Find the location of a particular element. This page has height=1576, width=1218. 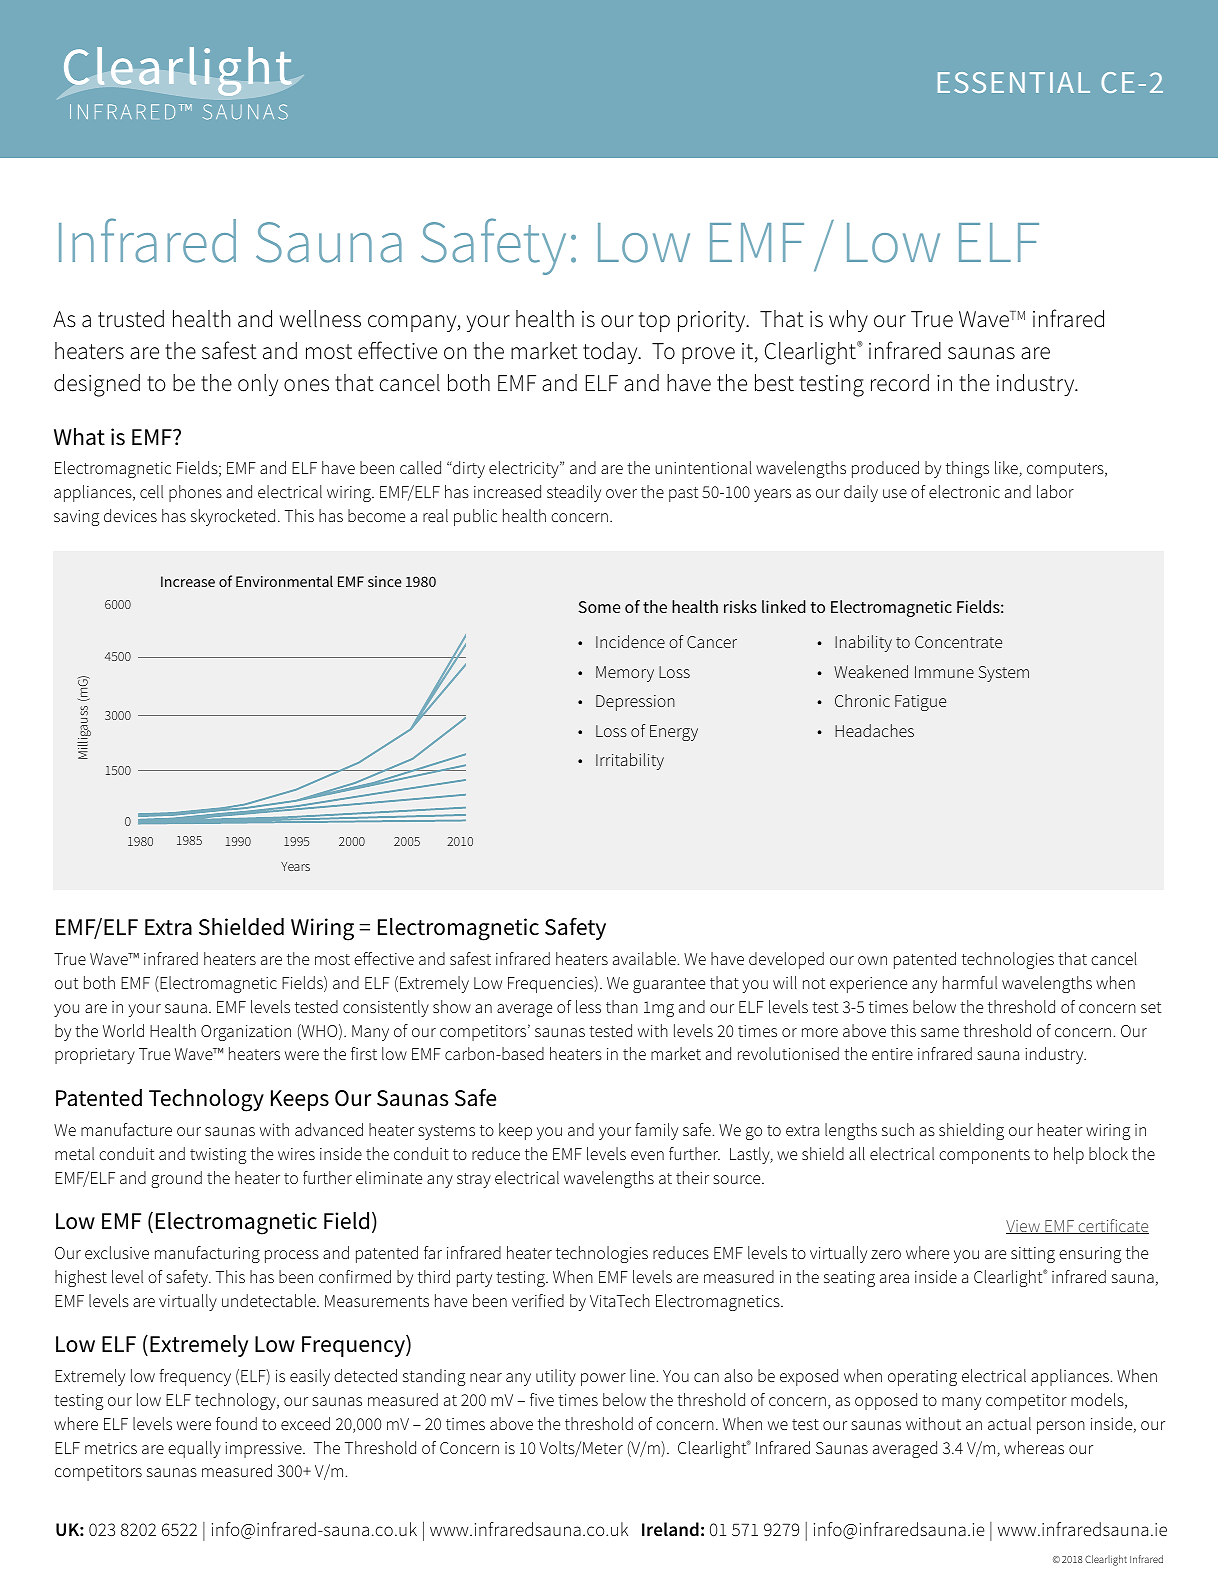

equally is located at coordinates (194, 1449).
